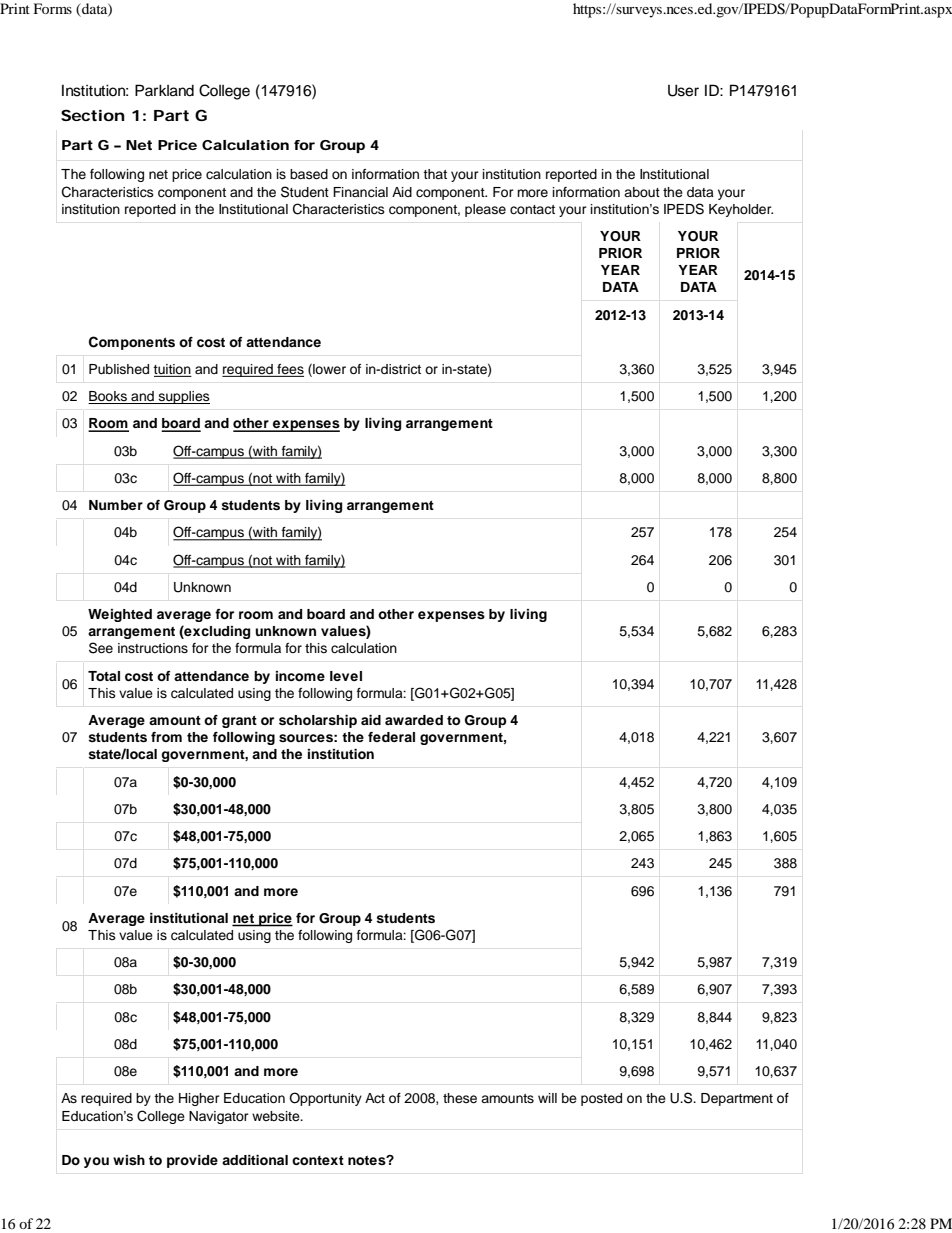 This screenshot has height=1233, width=952. I want to click on awarded, so click(414, 720).
